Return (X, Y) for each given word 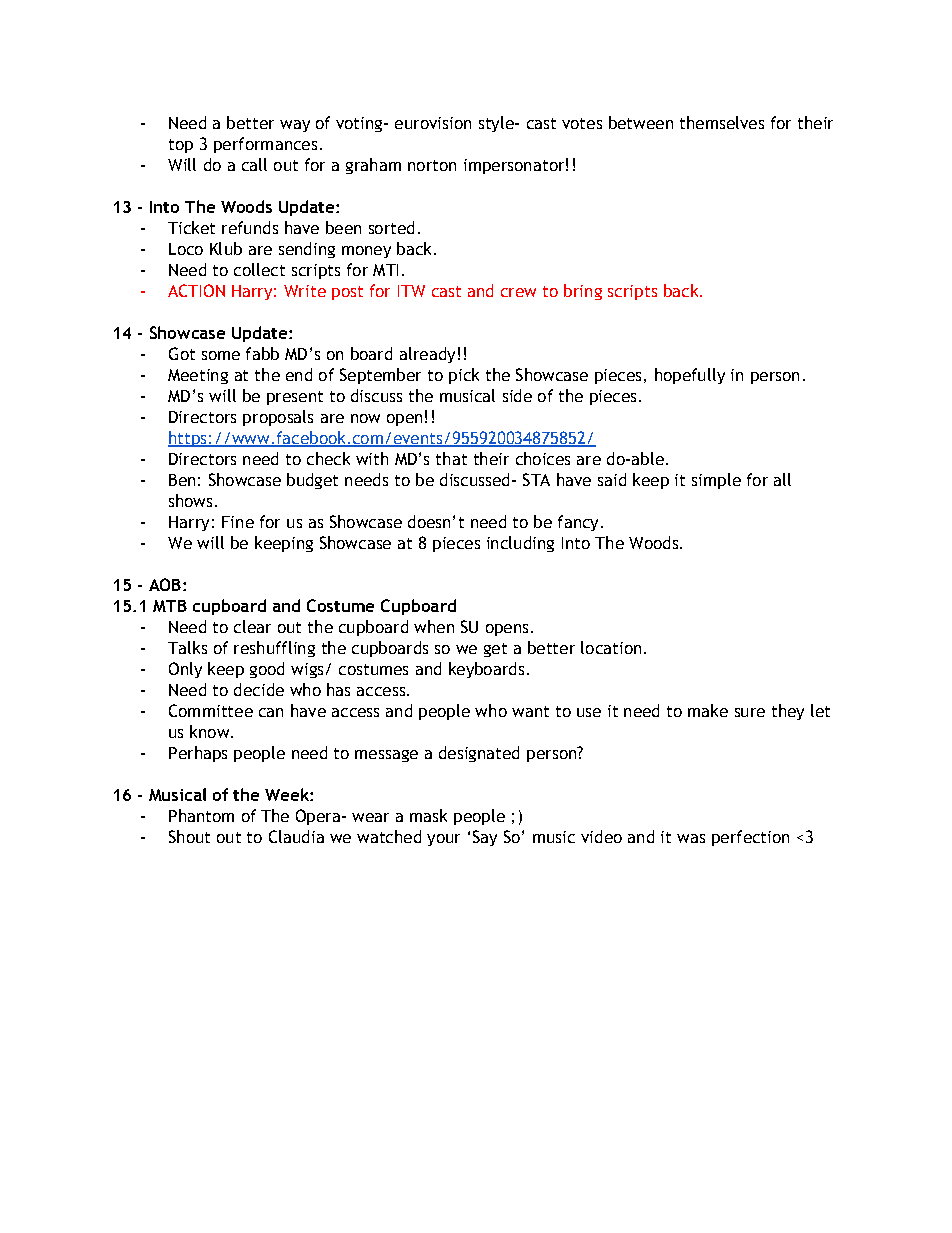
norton (432, 165)
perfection (750, 838)
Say (485, 838)
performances (265, 145)
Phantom (201, 815)
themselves (722, 122)
